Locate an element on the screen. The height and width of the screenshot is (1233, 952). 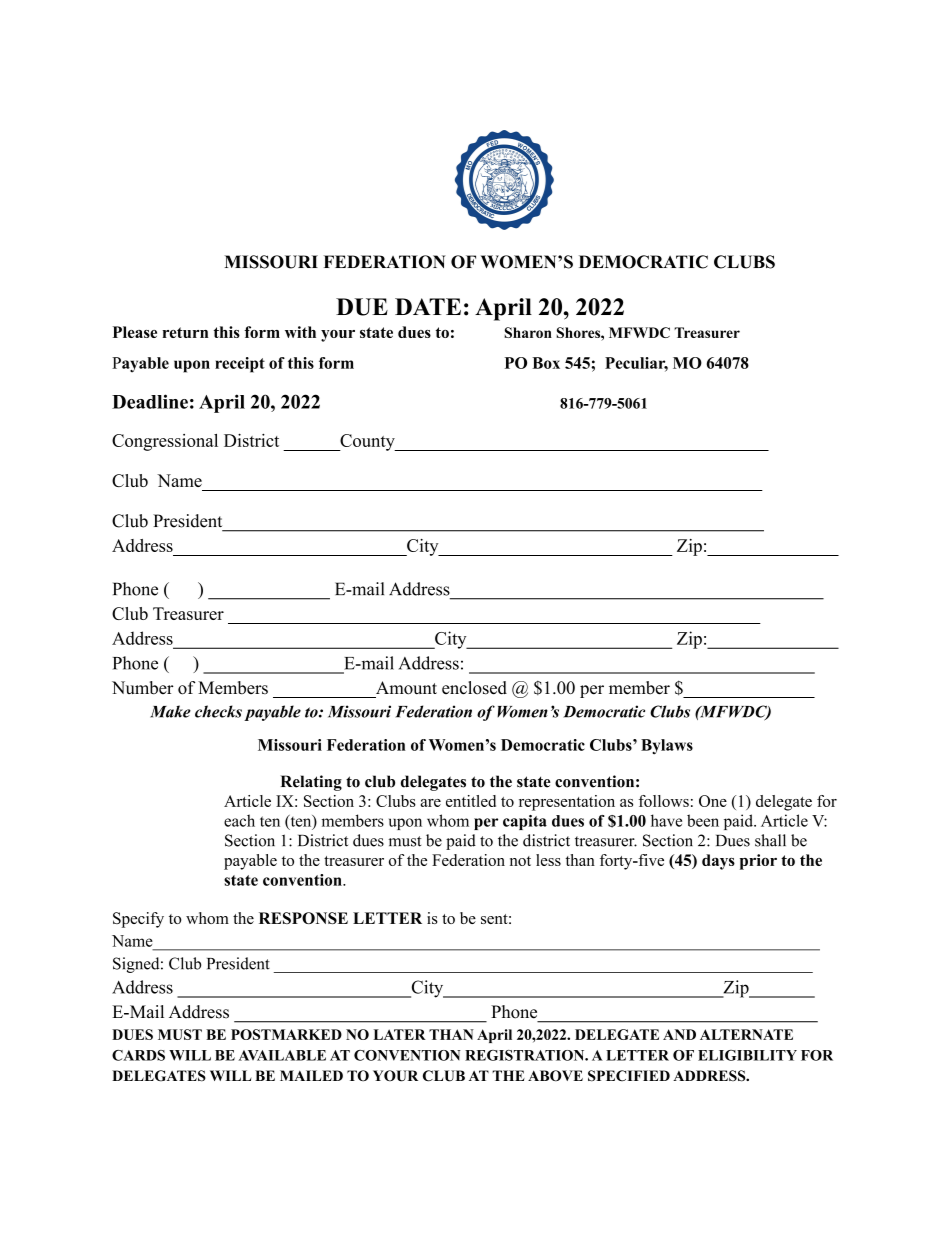
enclosed is located at coordinates (474, 688).
